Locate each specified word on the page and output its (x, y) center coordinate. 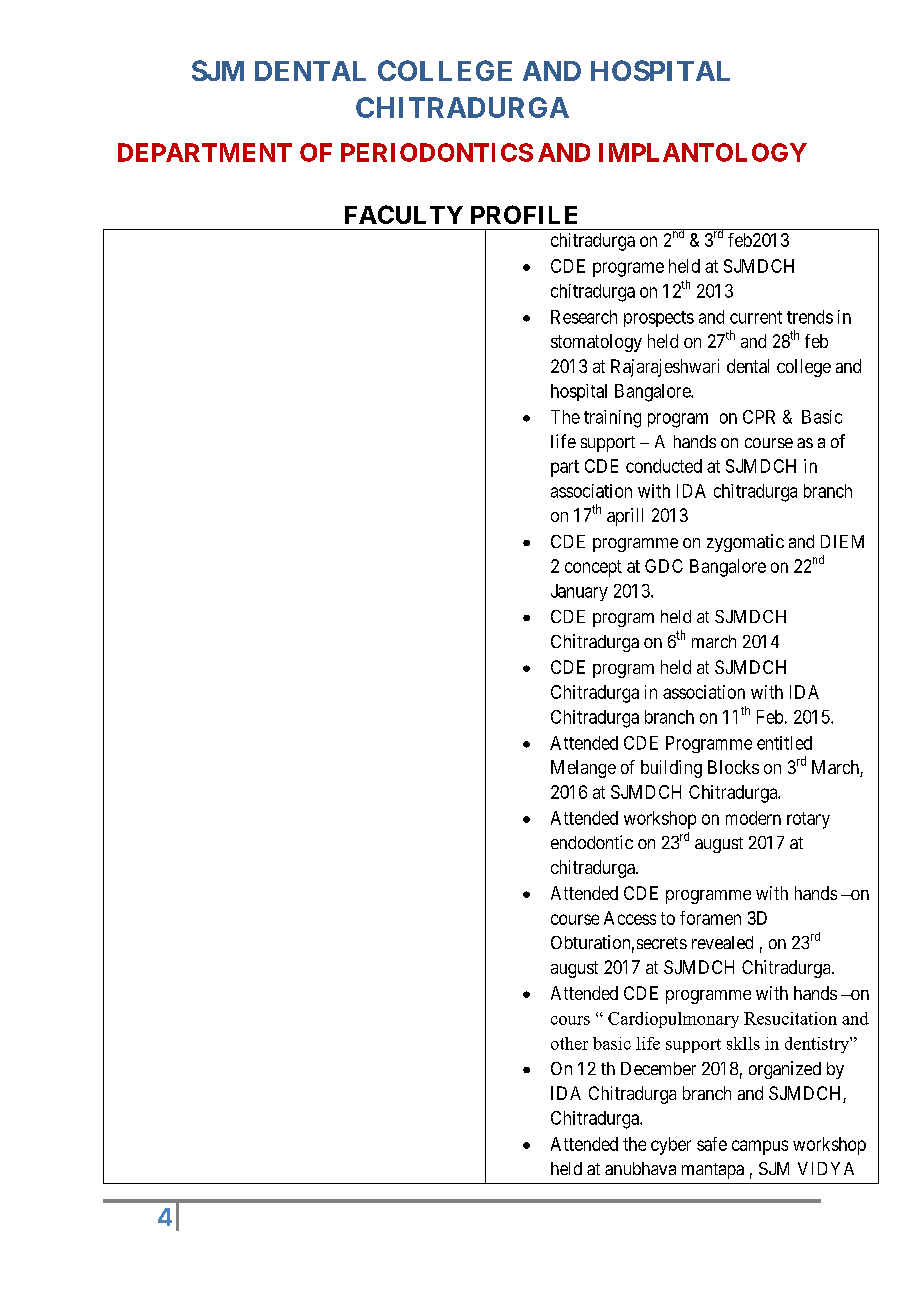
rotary (808, 820)
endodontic (592, 842)
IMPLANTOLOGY (703, 152)
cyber (671, 1146)
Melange (583, 769)
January (579, 592)
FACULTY (404, 214)
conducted (664, 466)
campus (760, 1147)
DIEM (842, 541)
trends (810, 317)
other (569, 1043)
